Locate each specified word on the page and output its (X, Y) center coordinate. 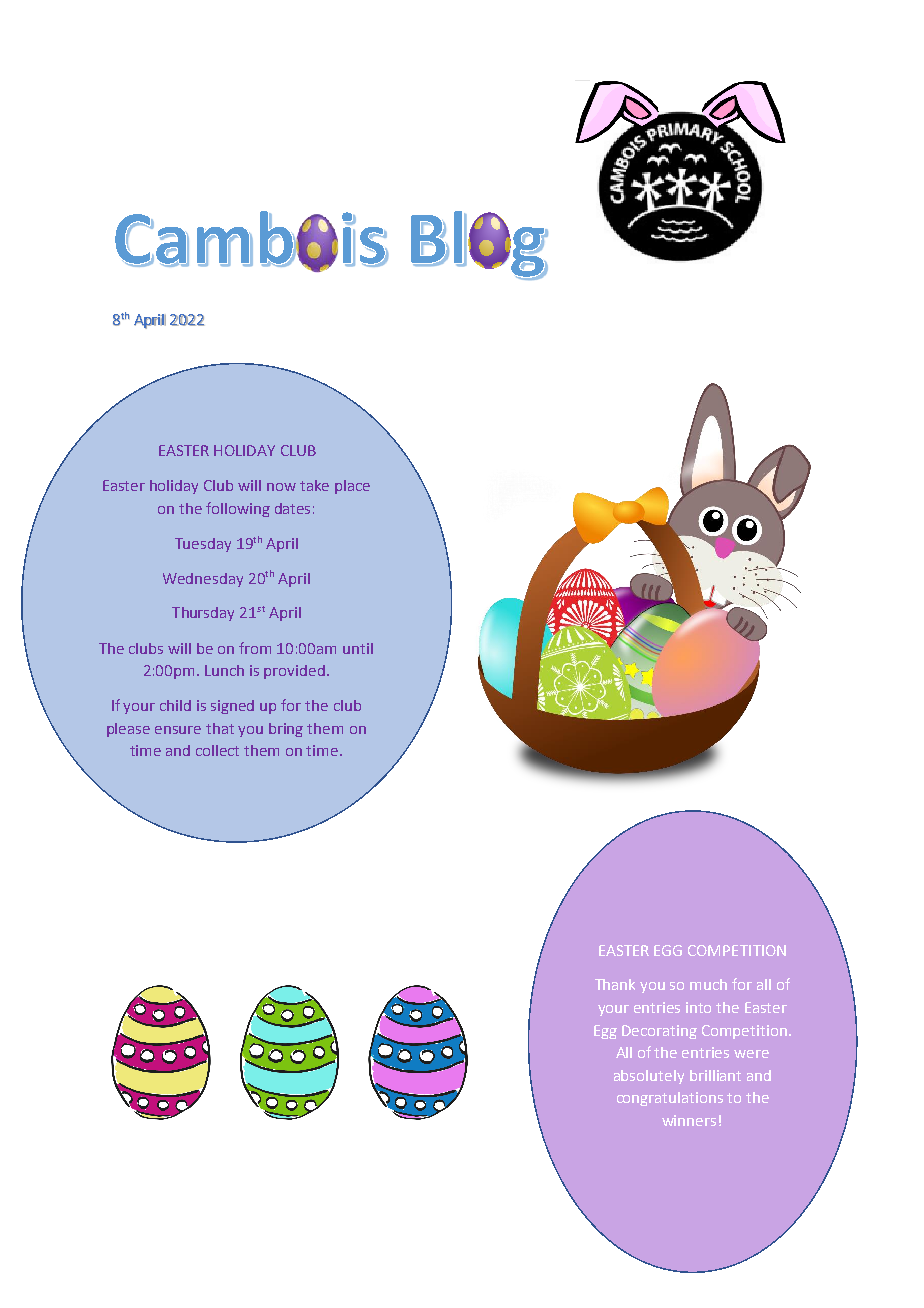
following (238, 509)
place (352, 487)
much (708, 984)
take (314, 485)
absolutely (649, 1077)
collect (217, 750)
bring (286, 730)
